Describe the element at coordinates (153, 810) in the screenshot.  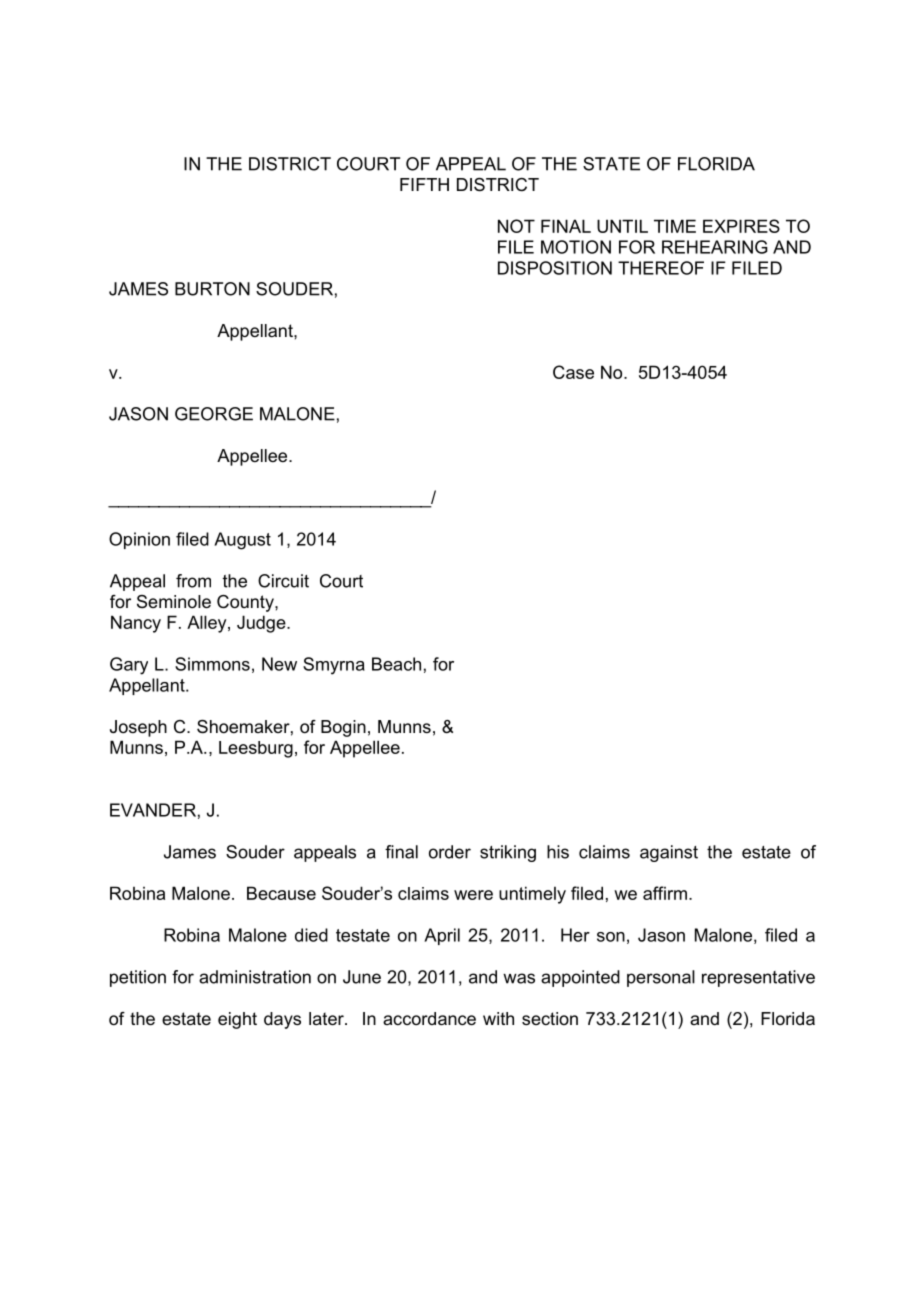
I see `EVANDER` at that location.
